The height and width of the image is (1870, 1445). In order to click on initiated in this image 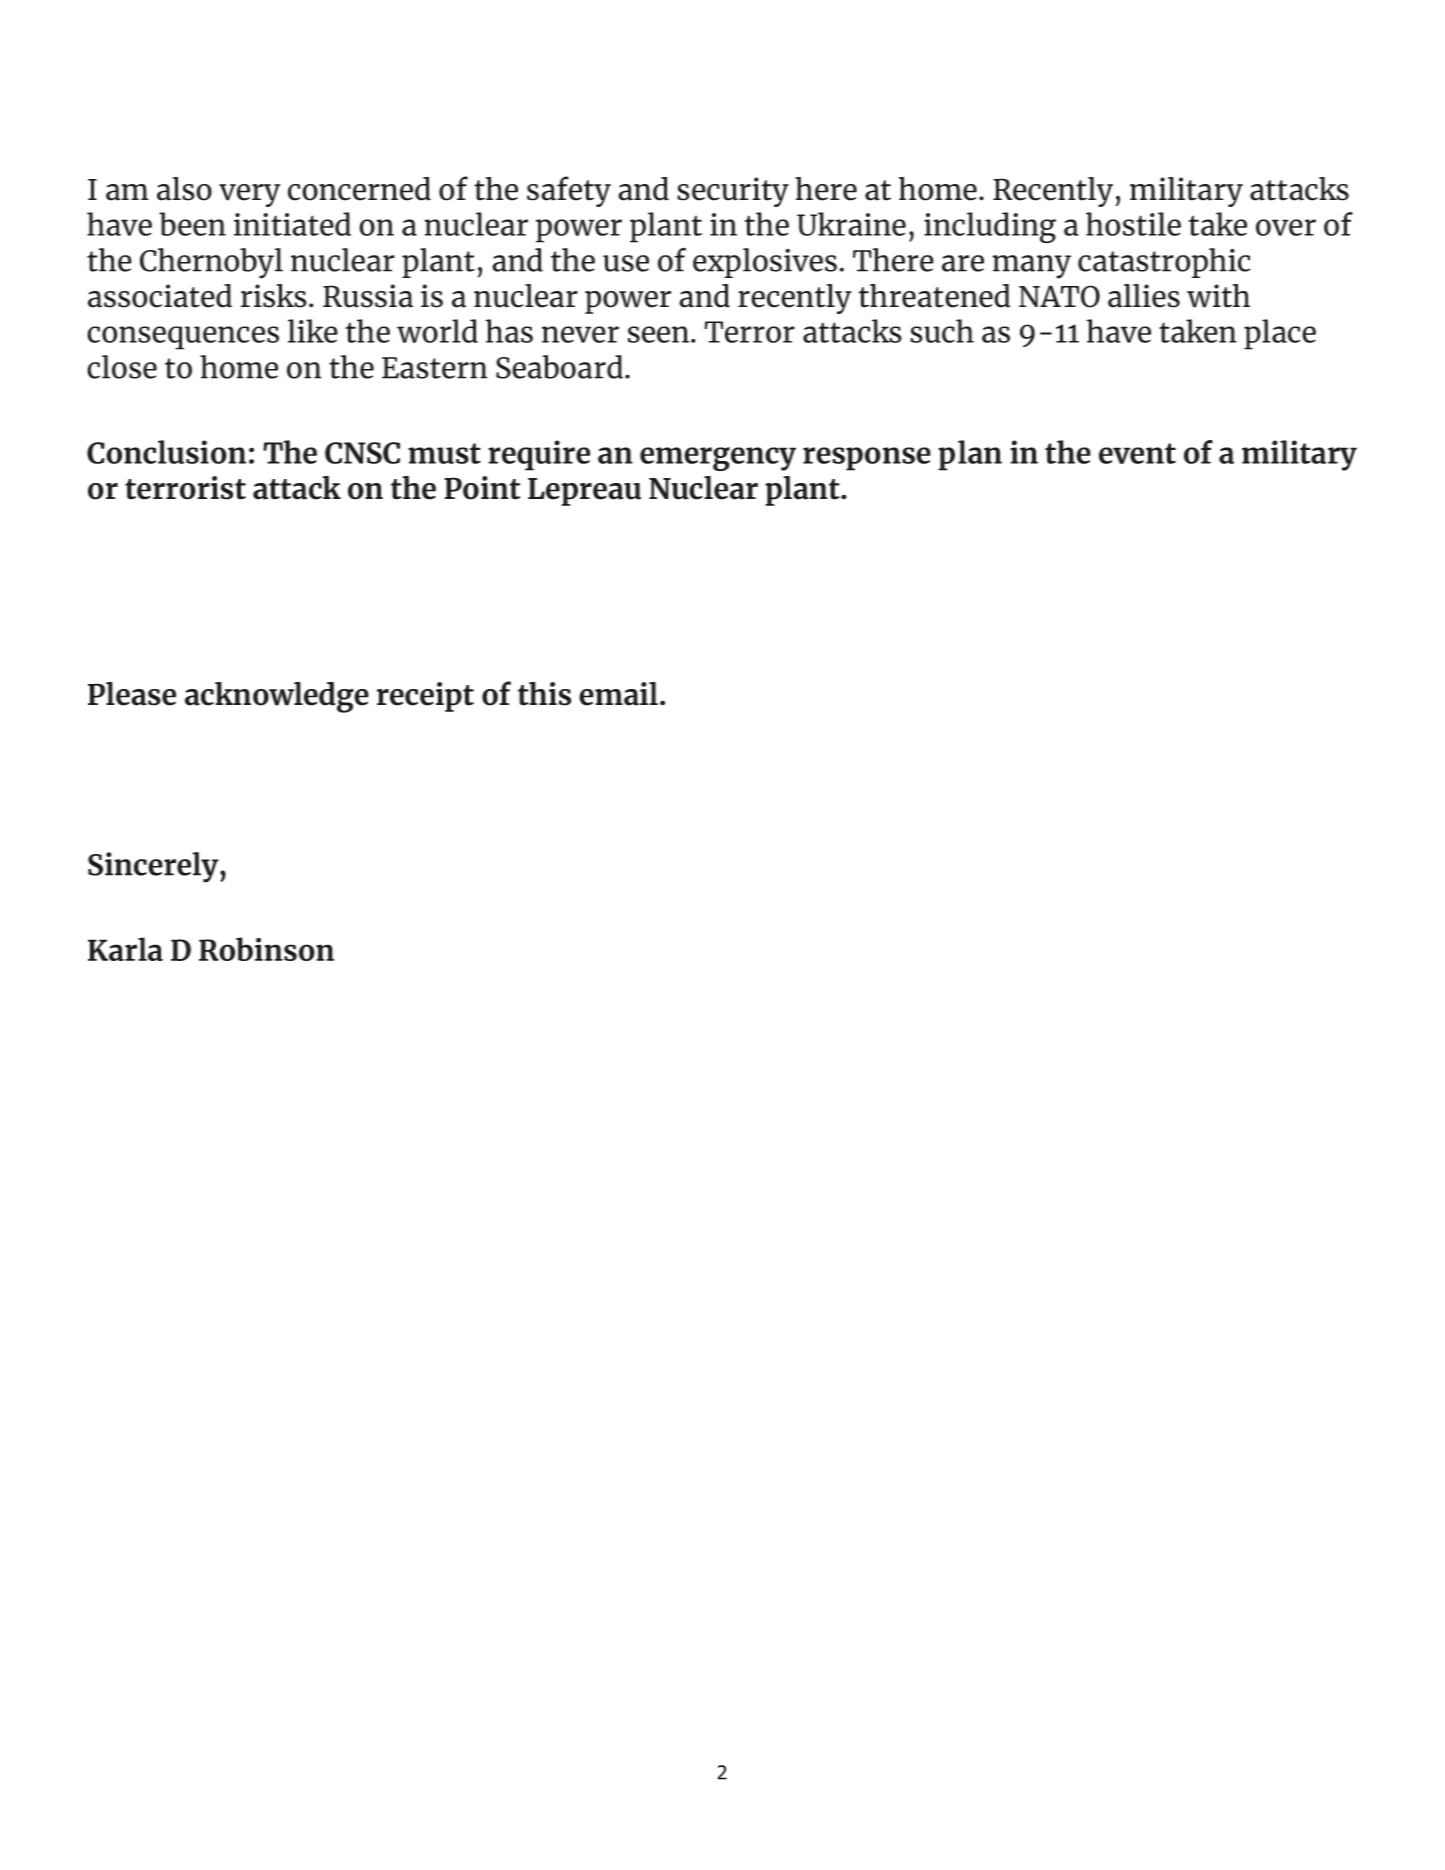, I will do `click(292, 224)`.
